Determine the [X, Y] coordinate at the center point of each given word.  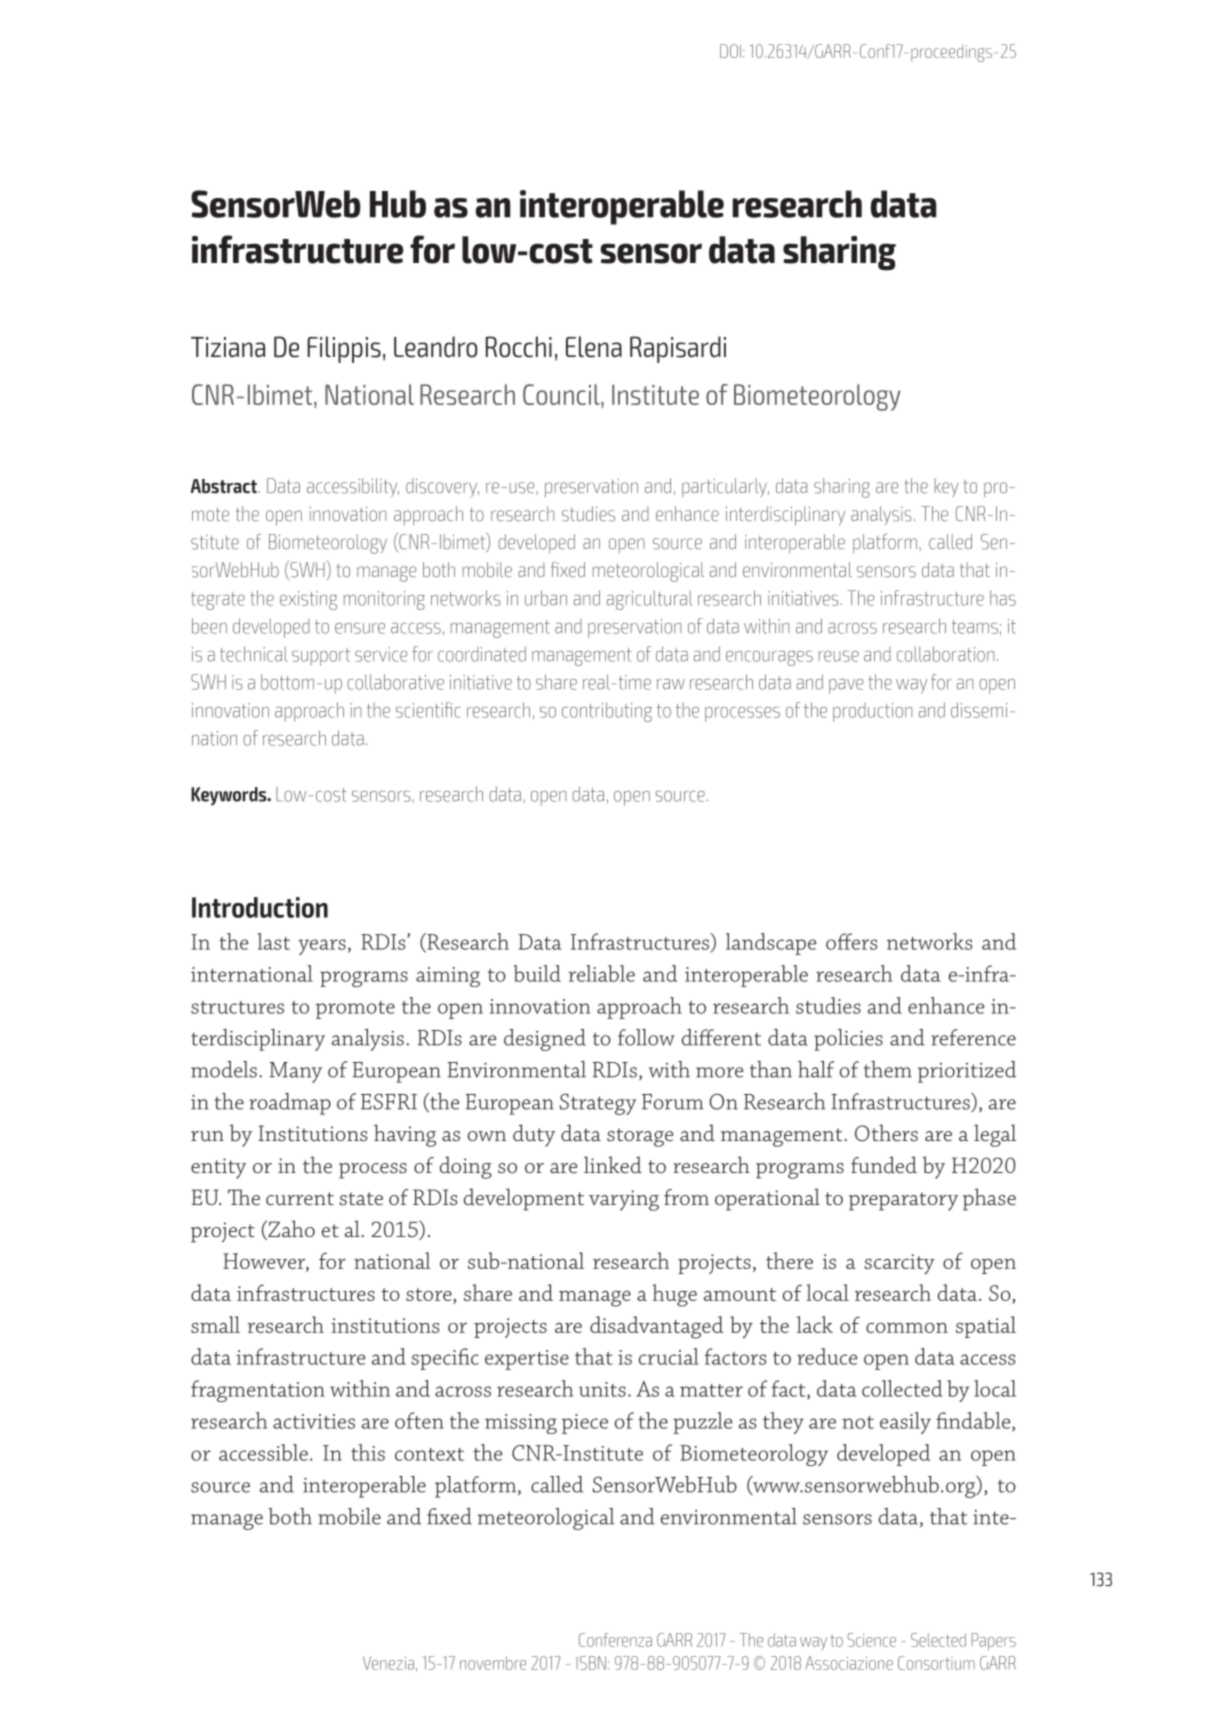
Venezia [388, 1663]
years [322, 947]
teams [975, 627]
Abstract [225, 486]
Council [562, 394]
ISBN [591, 1663]
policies [848, 1040]
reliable [601, 973]
